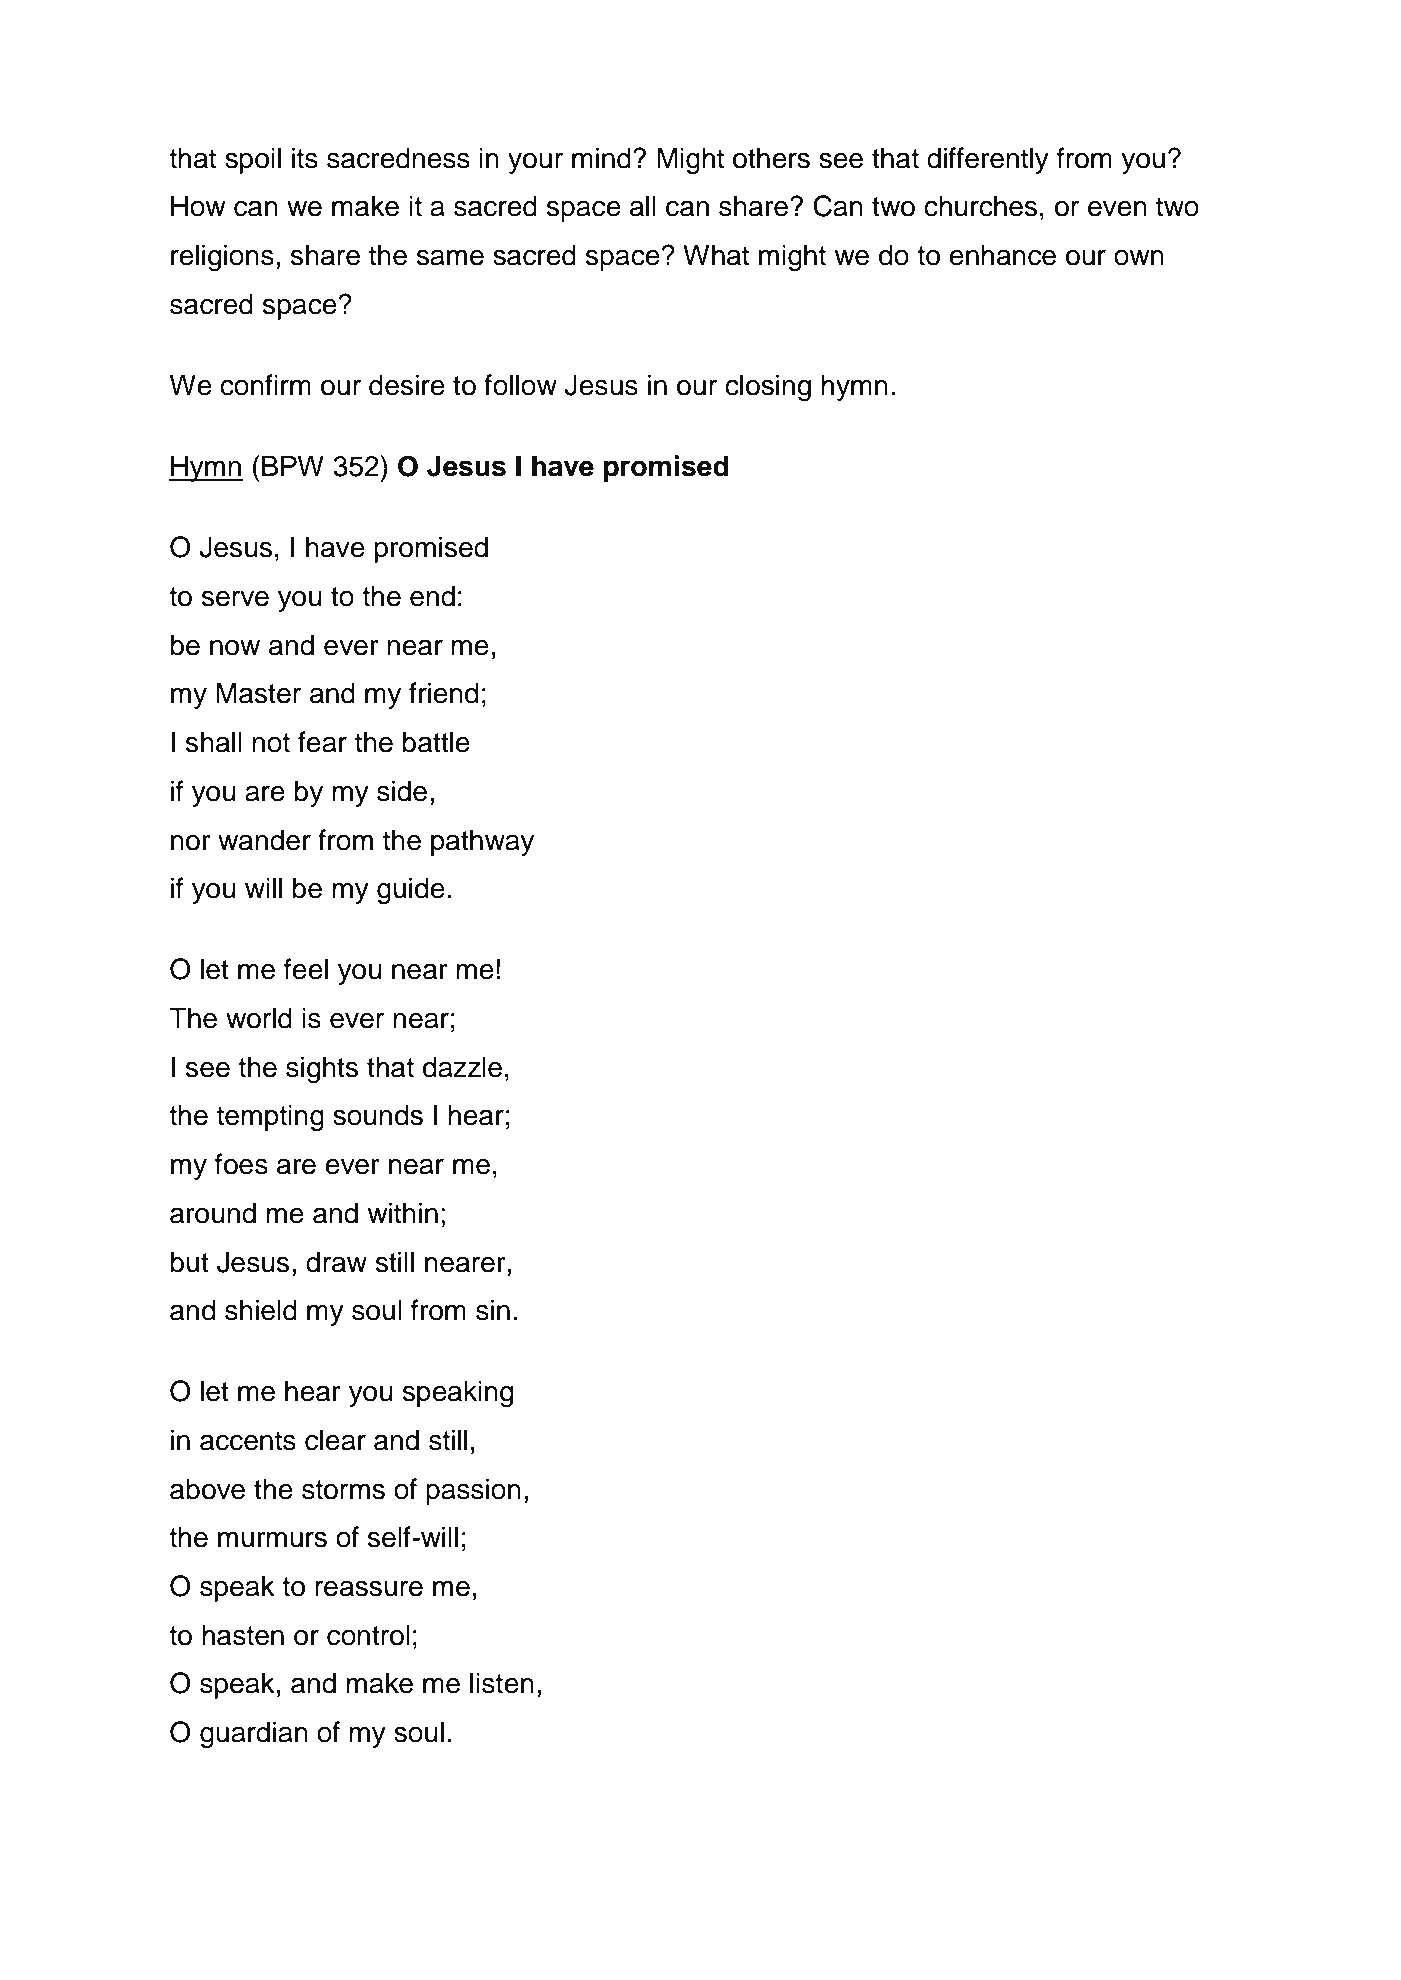 The height and width of the image is (1980, 1401). I want to click on closing, so click(768, 388).
